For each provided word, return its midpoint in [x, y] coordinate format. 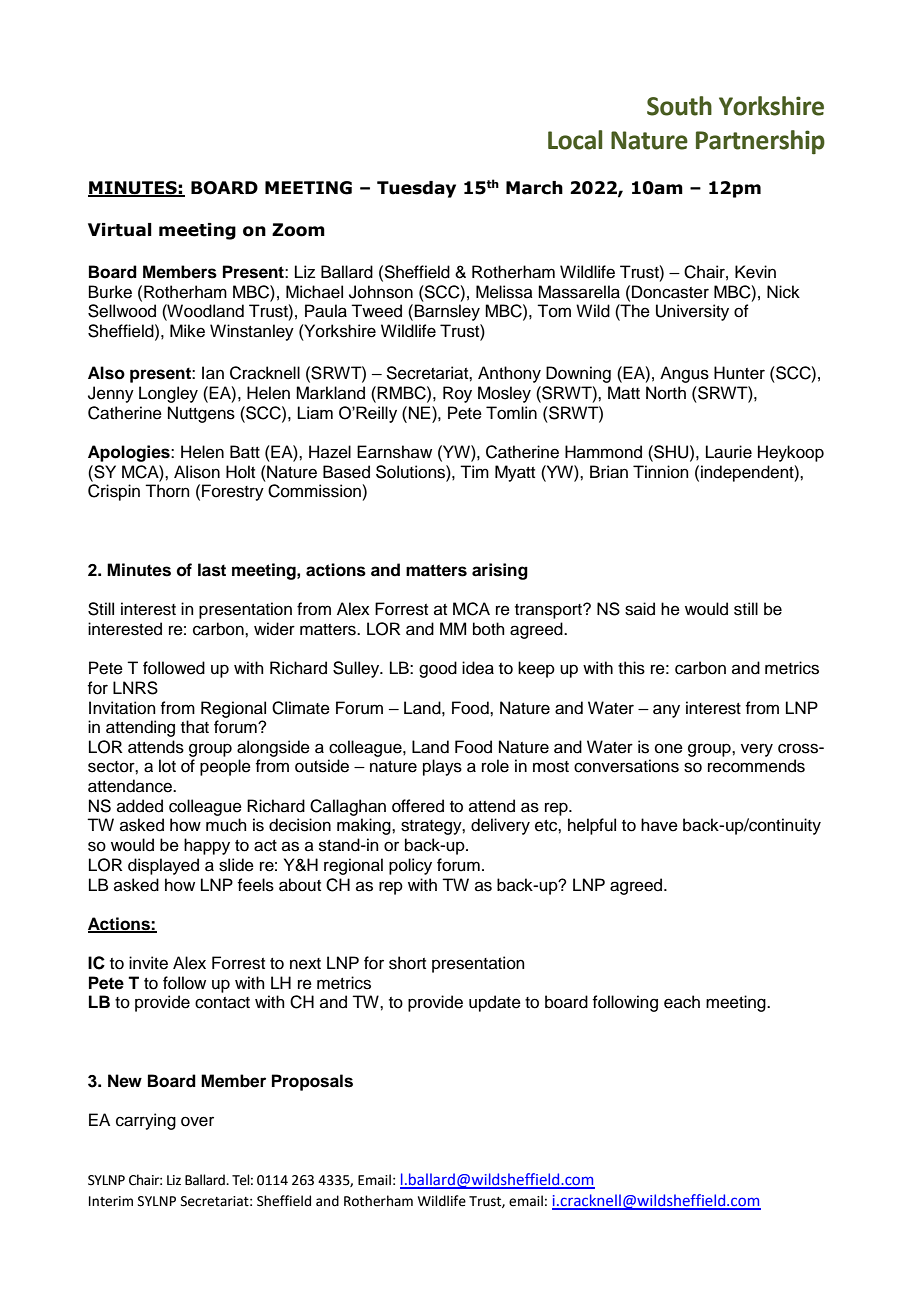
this [631, 668]
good [438, 669]
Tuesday [416, 189]
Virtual [120, 230]
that [195, 726]
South [679, 106]
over [197, 1121]
